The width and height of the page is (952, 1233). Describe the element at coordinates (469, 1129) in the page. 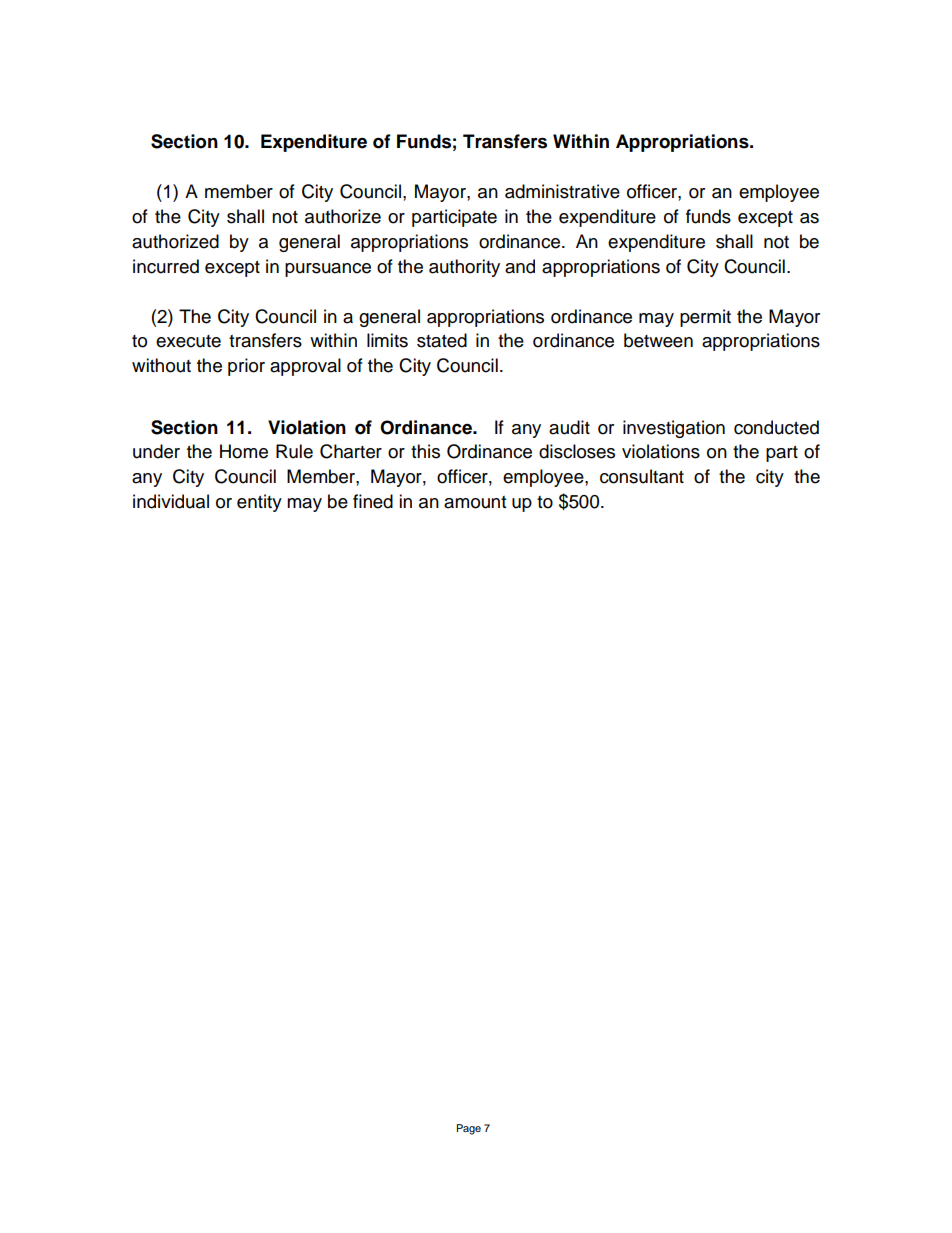

I see `Page` at that location.
